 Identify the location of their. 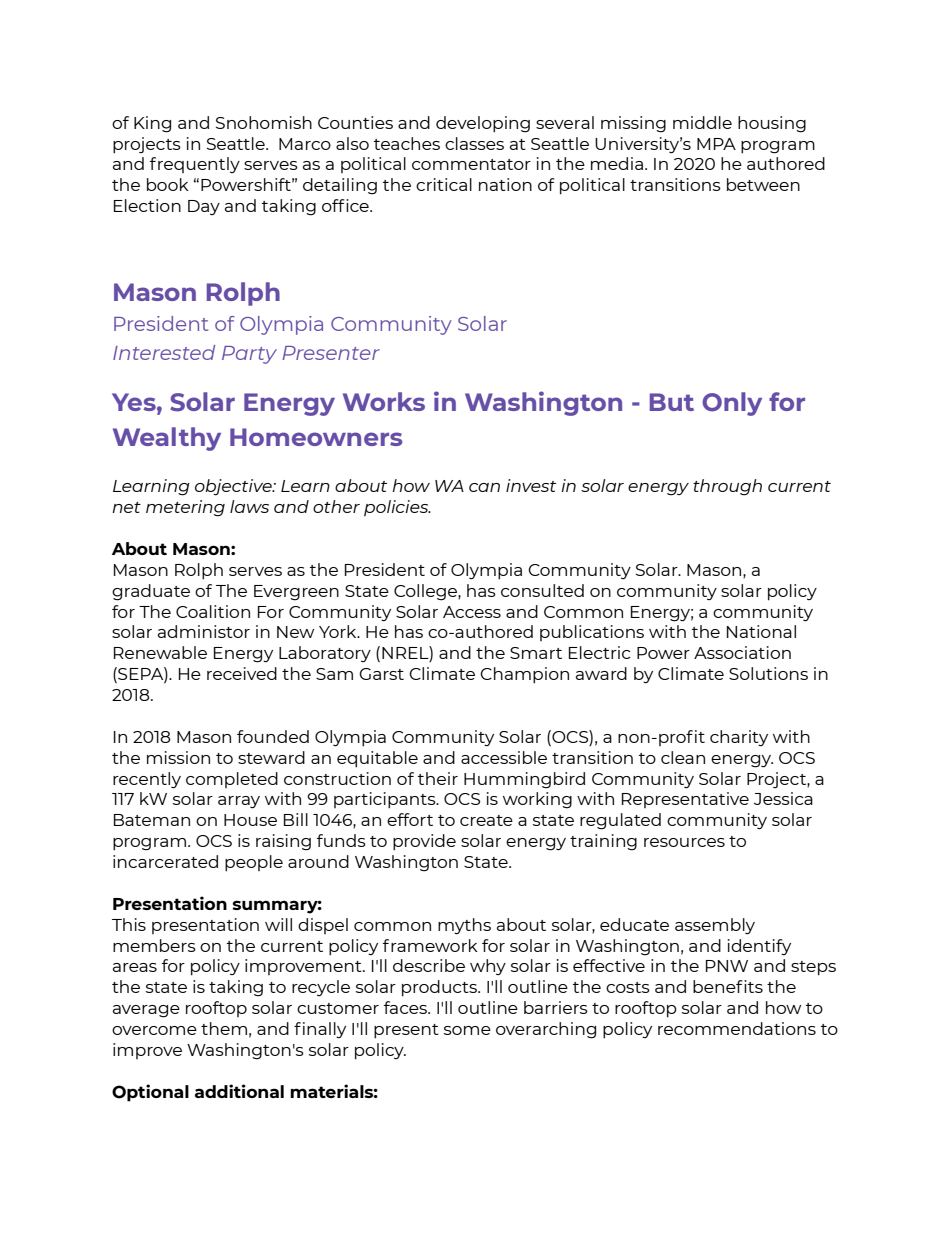
(438, 778).
